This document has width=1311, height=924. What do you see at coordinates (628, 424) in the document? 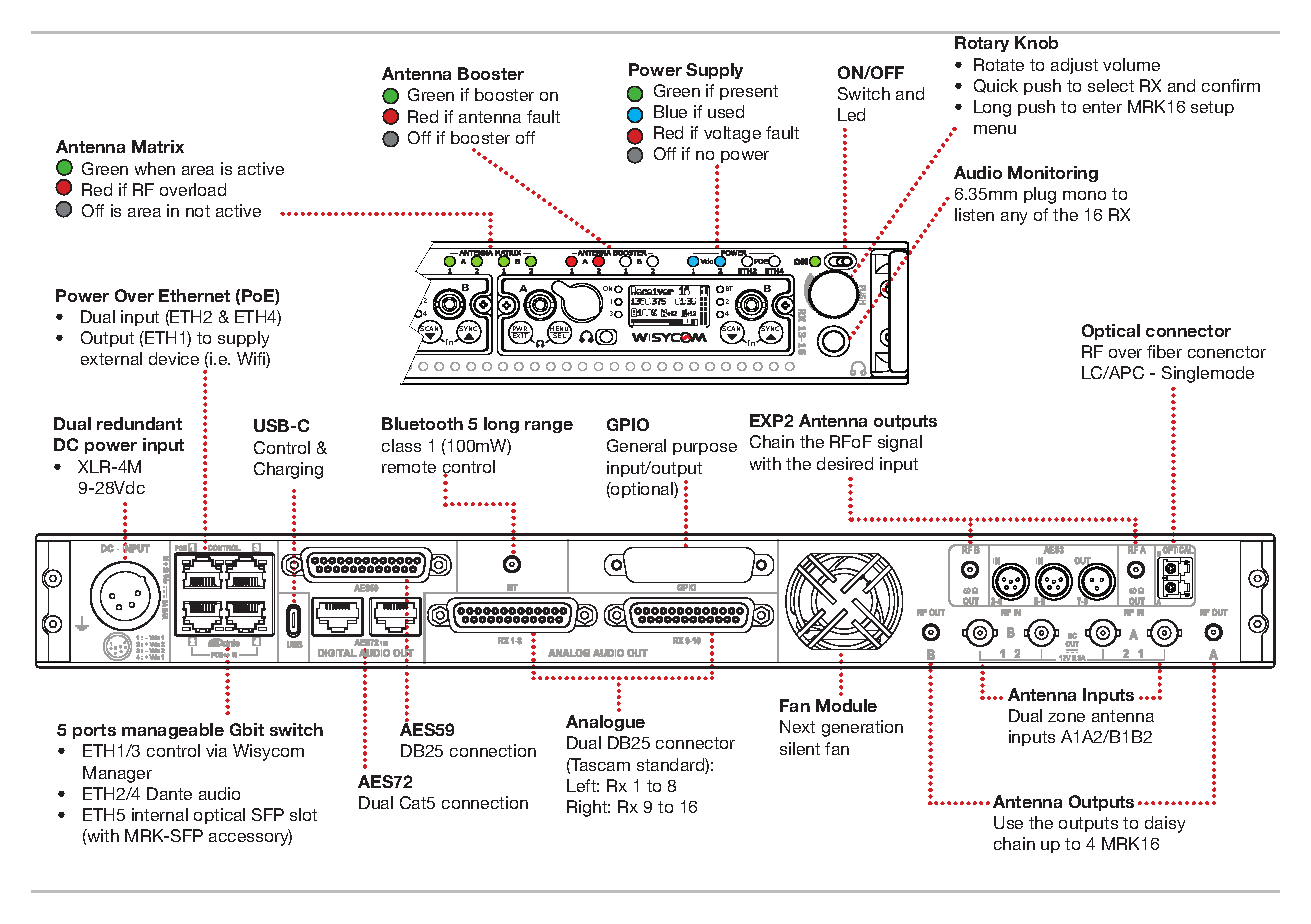
I see `GPIO` at bounding box center [628, 424].
